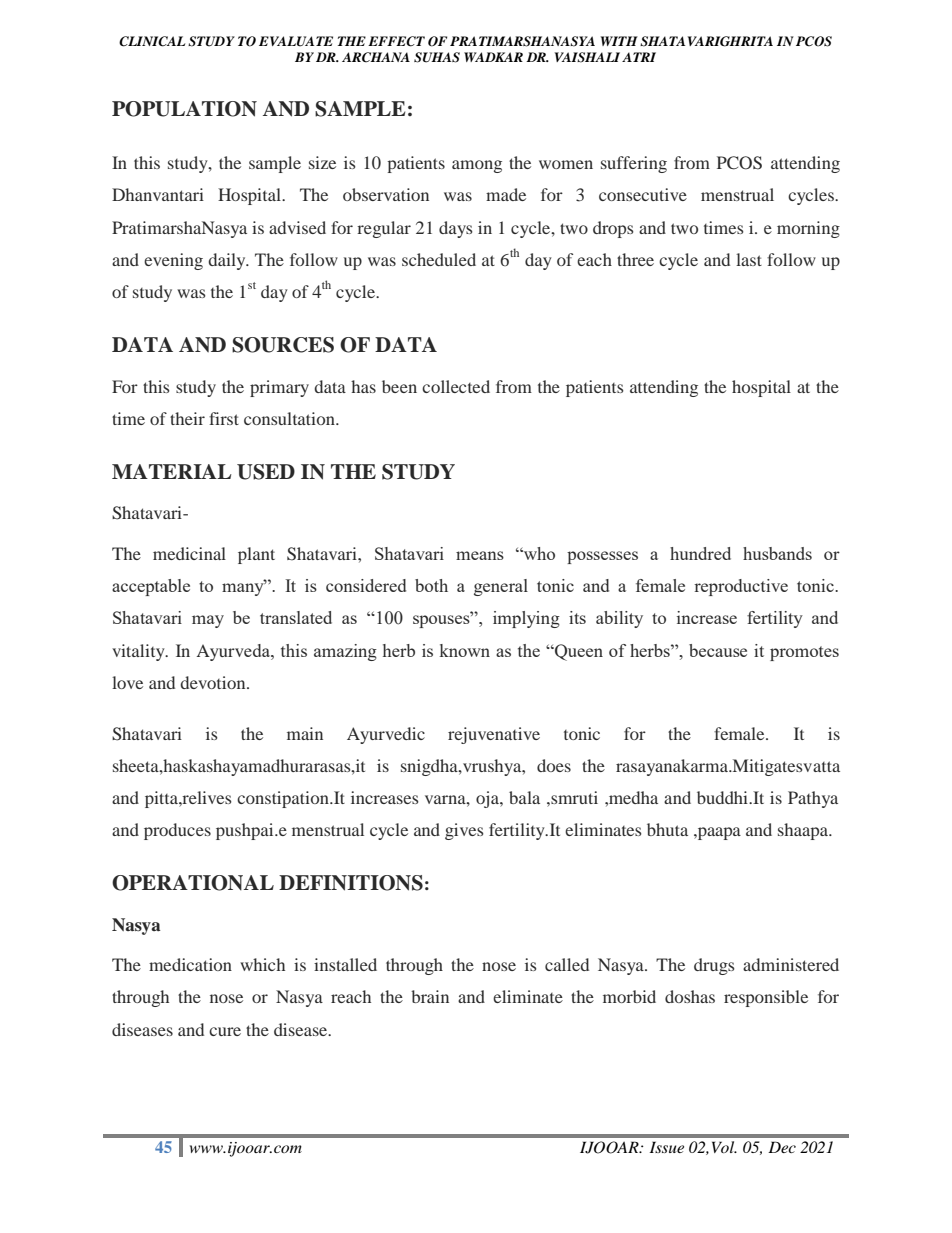 Image resolution: width=952 pixels, height=1233 pixels. Describe the element at coordinates (225, 1031) in the document. I see `cure` at that location.
